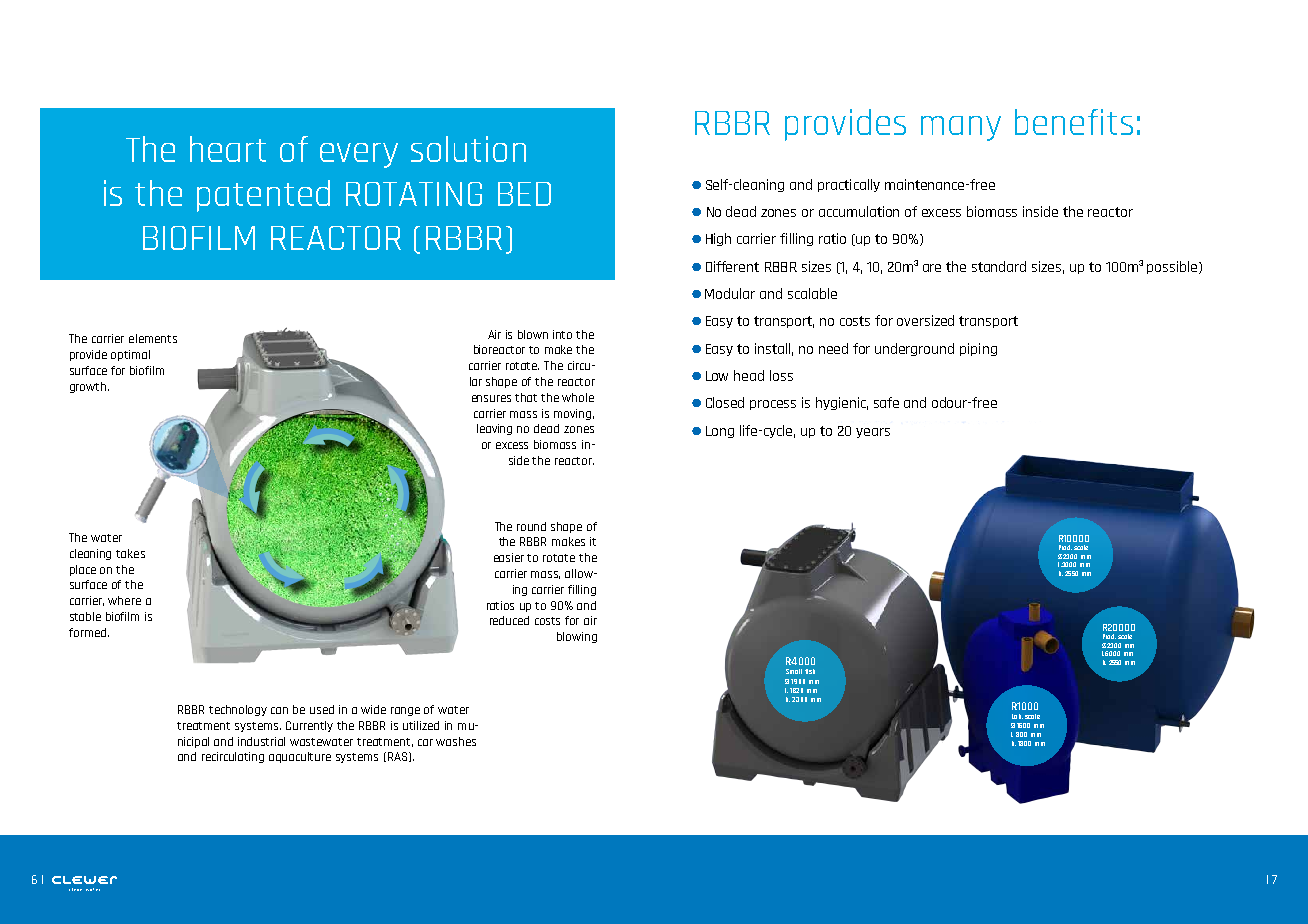 This screenshot has height=924, width=1308. I want to click on solution, so click(468, 149).
